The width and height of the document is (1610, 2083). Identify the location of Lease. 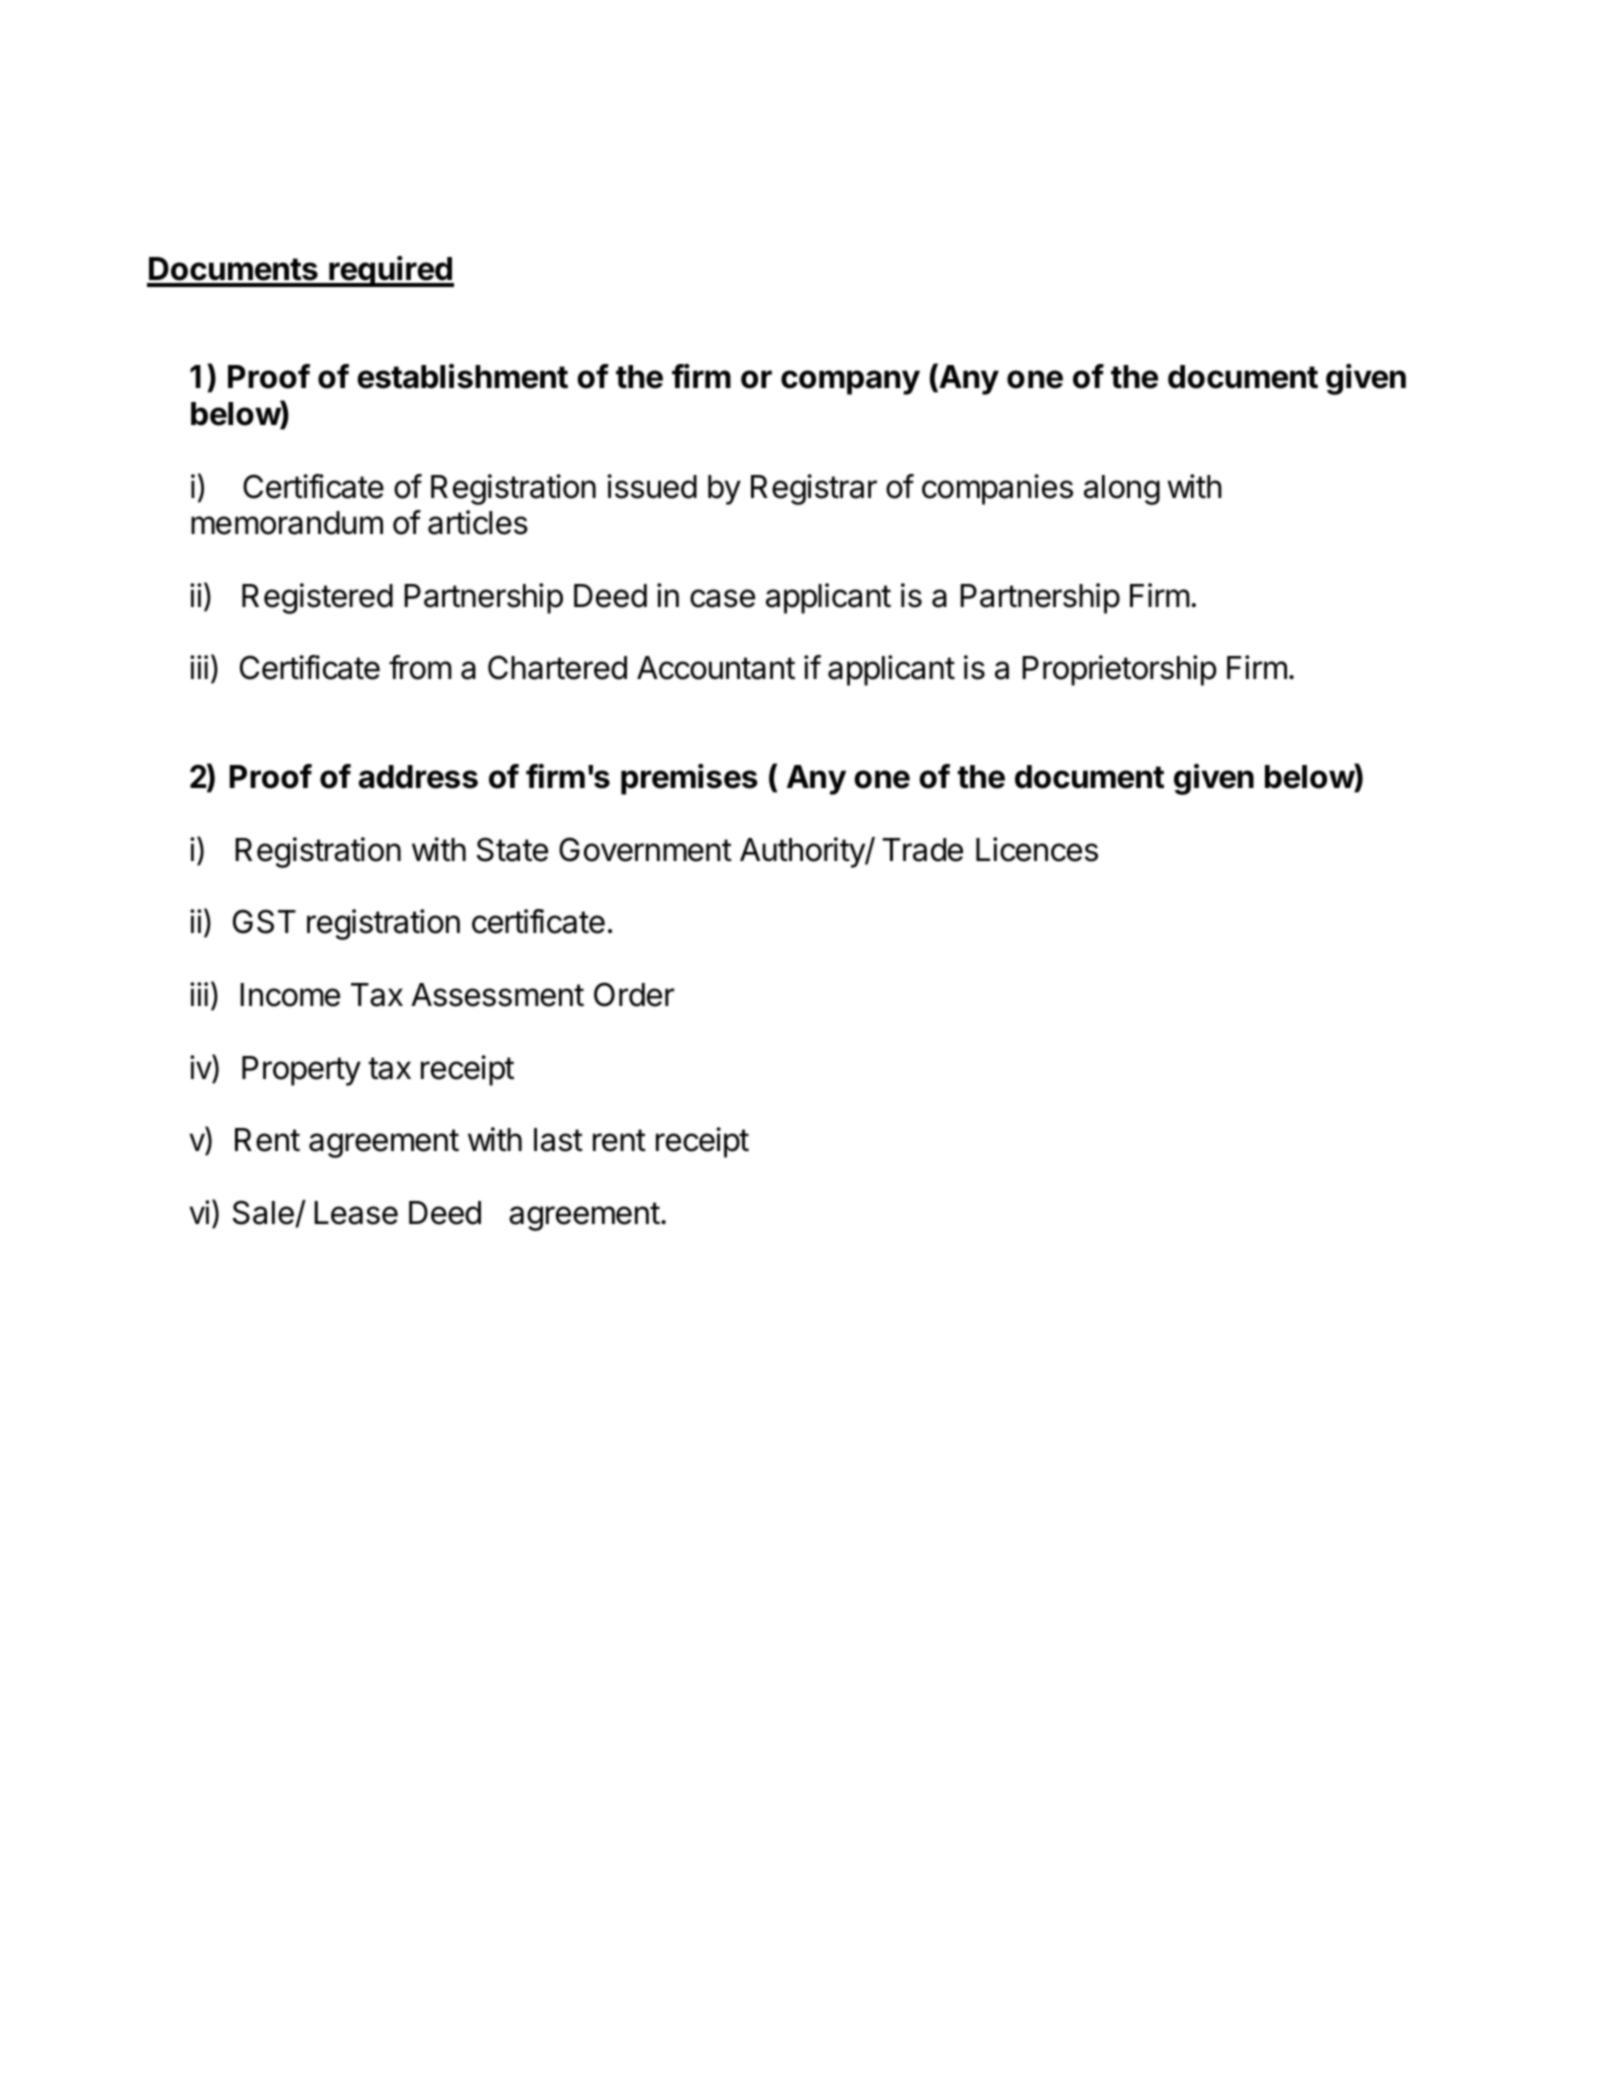
(356, 1213).
